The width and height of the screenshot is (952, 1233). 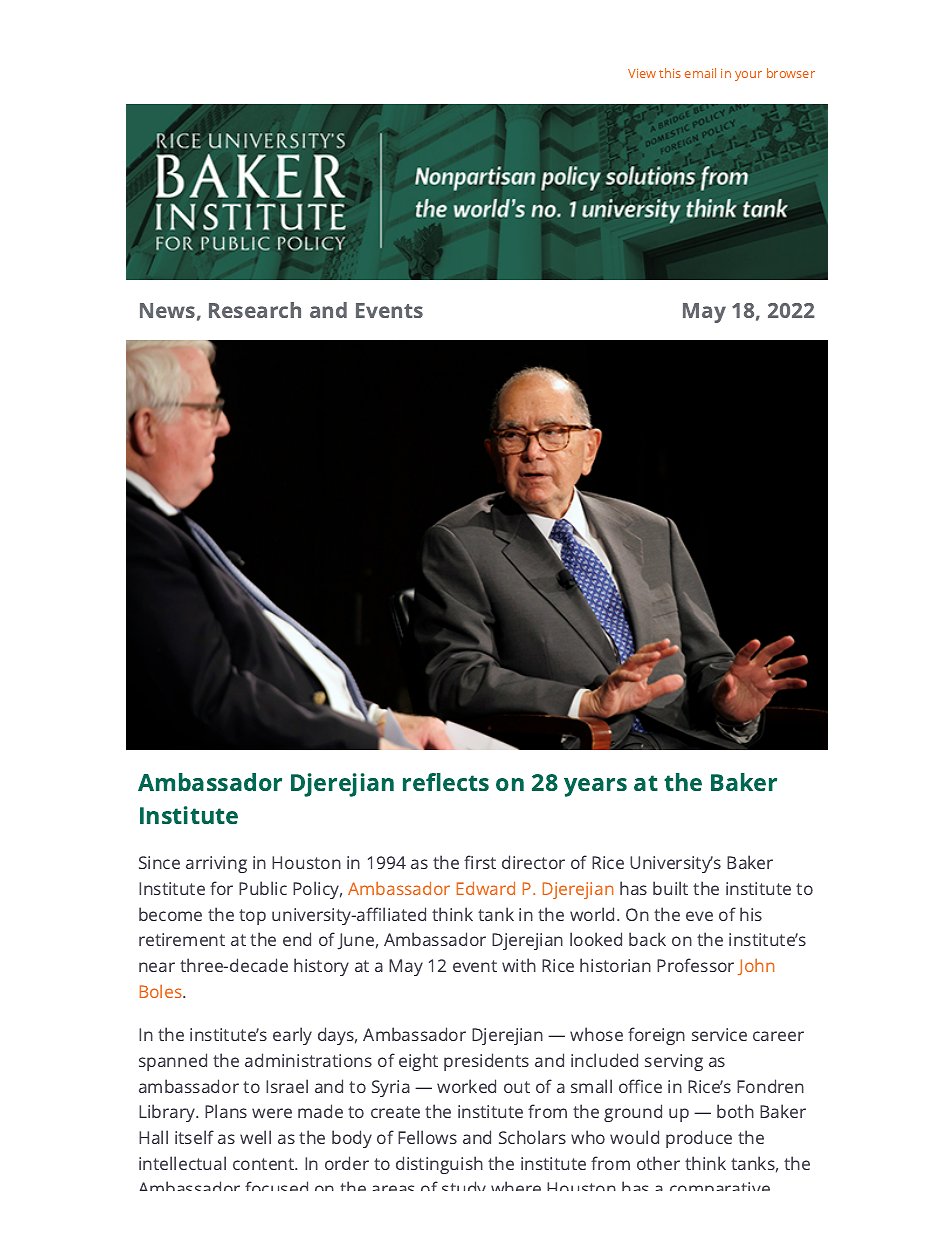 I want to click on email, so click(x=700, y=73).
